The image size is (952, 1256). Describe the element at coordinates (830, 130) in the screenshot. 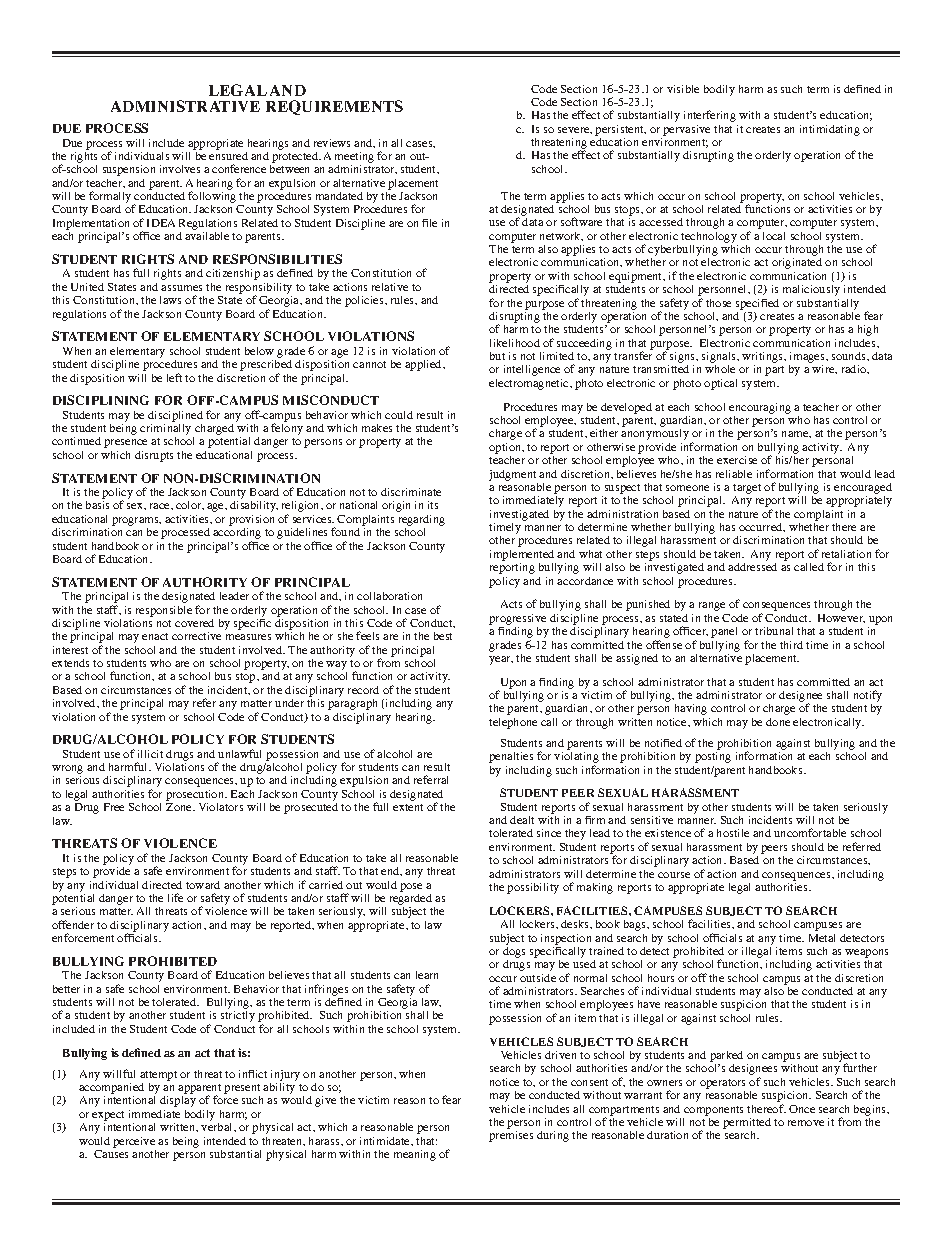

I see `intimidating` at that location.
